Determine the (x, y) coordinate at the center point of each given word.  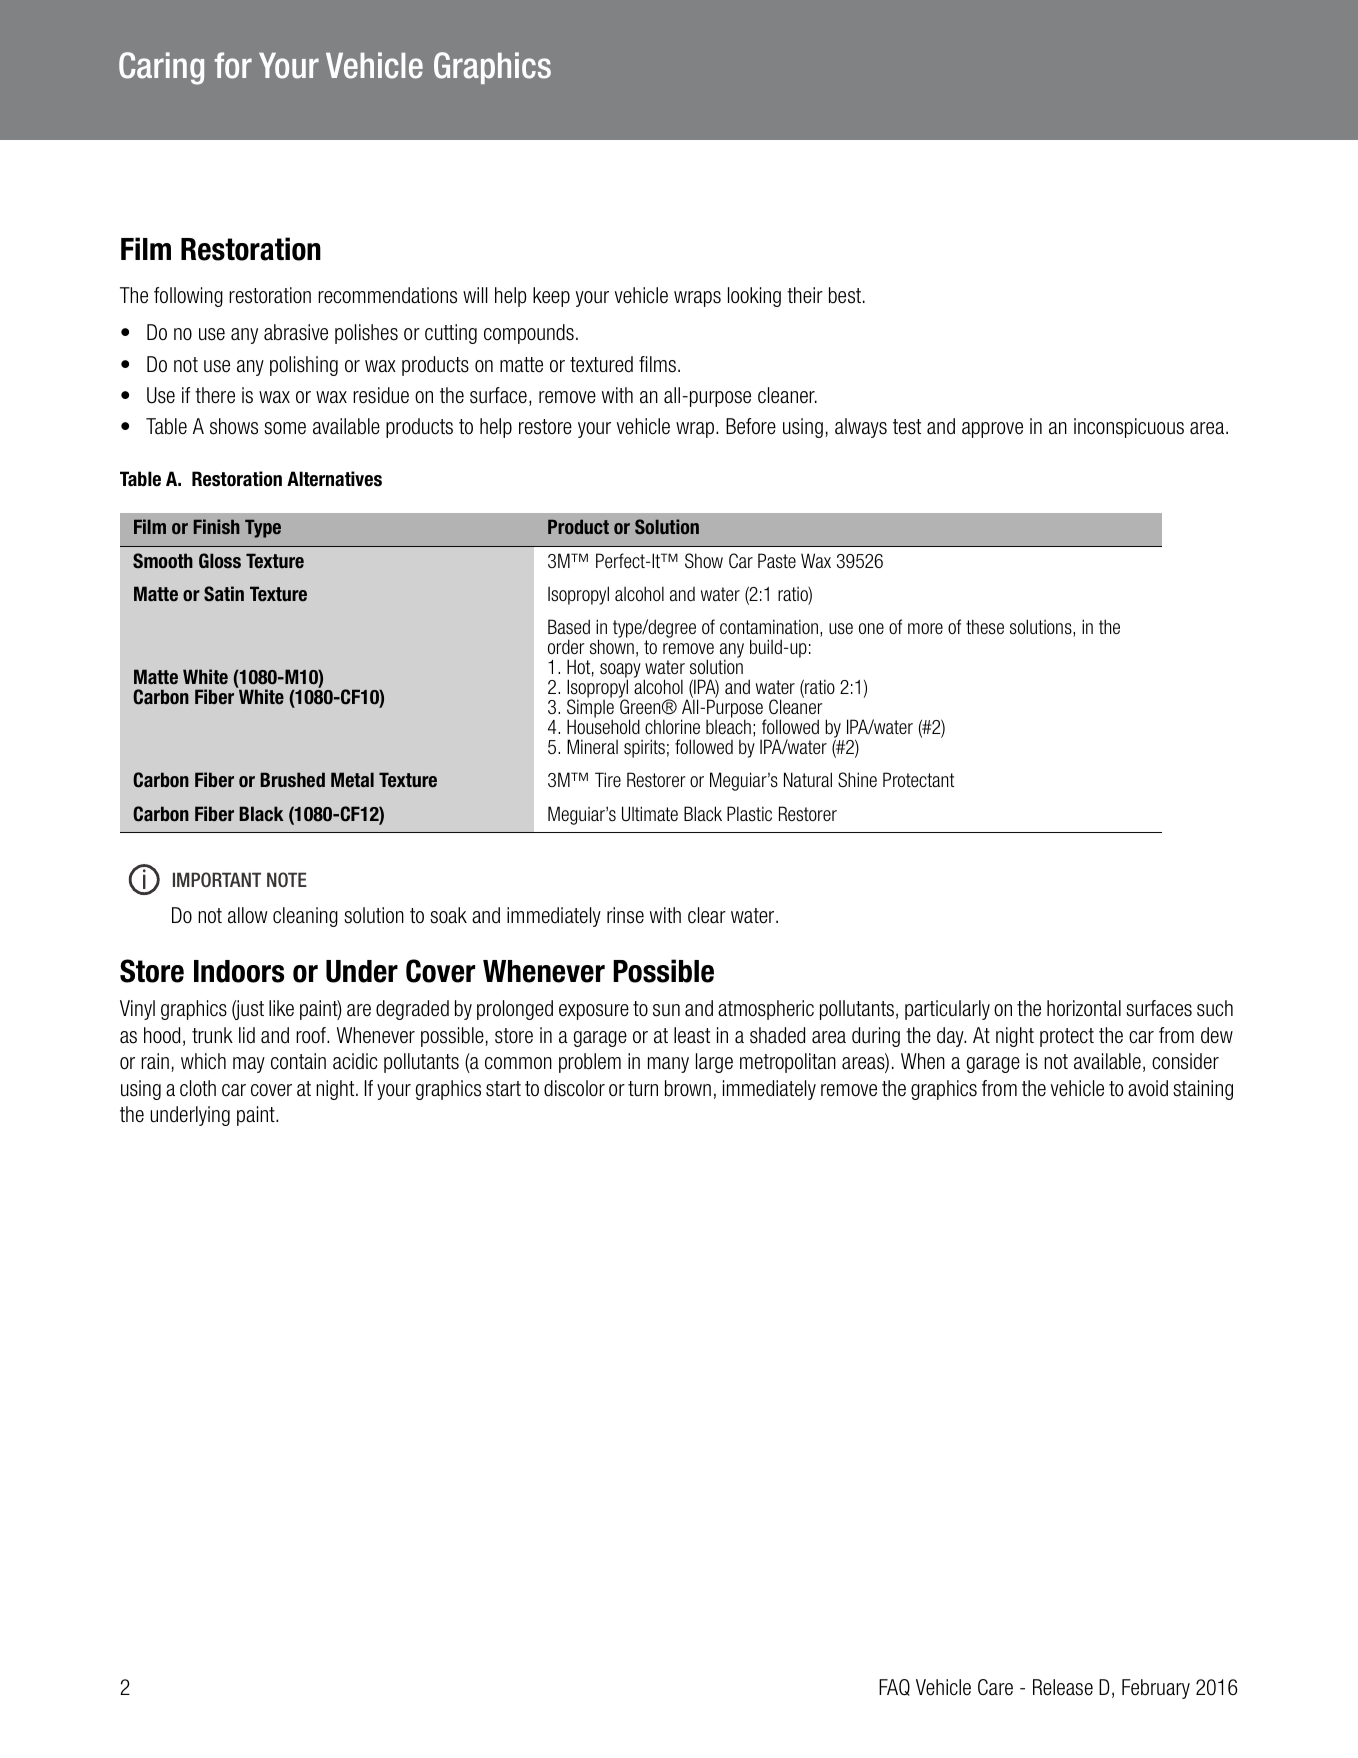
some (285, 428)
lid (247, 1035)
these (985, 626)
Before (751, 426)
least (692, 1035)
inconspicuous (1129, 428)
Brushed (292, 780)
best (845, 295)
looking (754, 297)
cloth (198, 1088)
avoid (1148, 1088)
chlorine (672, 726)
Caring (161, 68)
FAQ (894, 1687)
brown (688, 1088)
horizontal (1084, 1008)
